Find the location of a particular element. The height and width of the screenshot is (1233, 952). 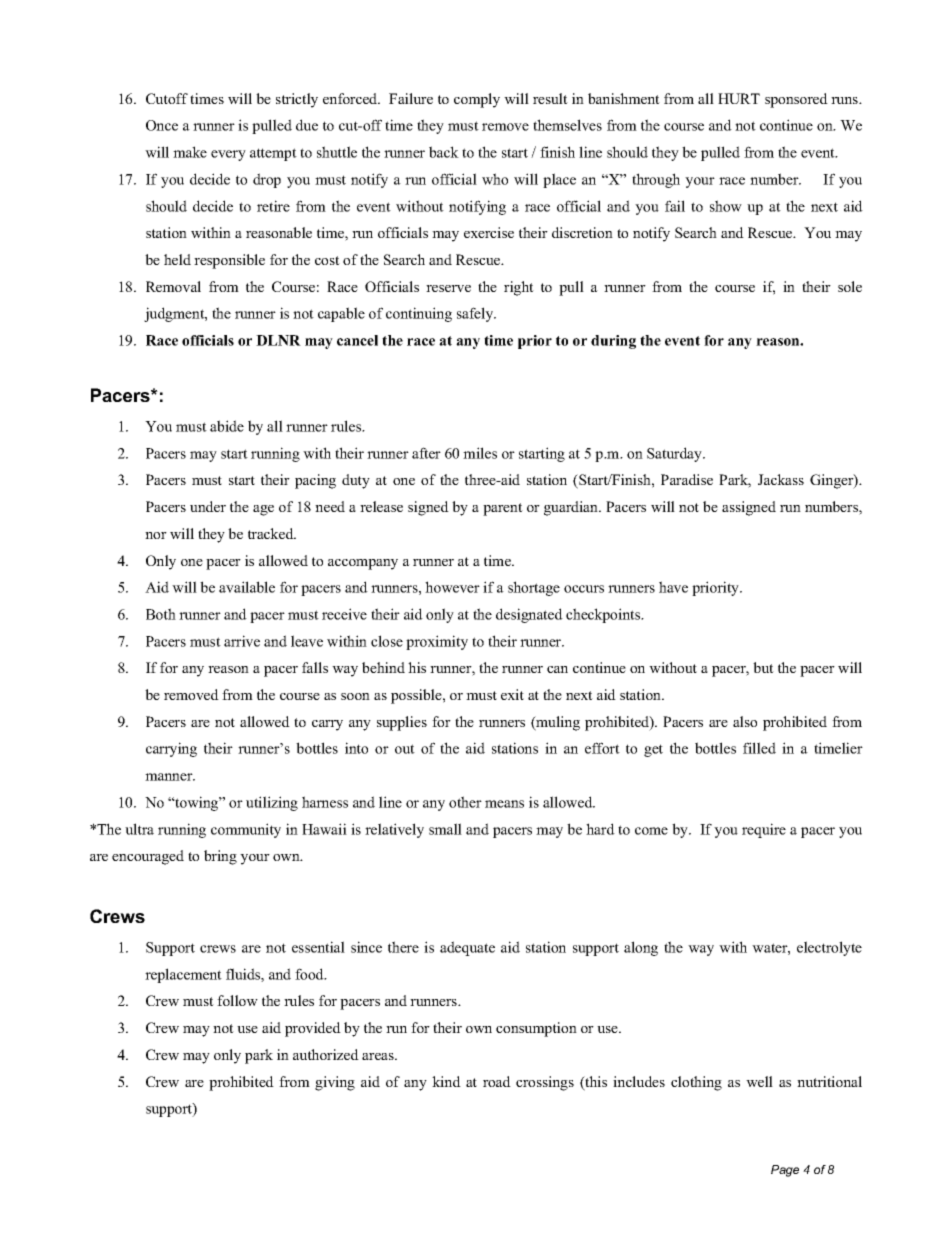

designated is located at coordinates (529, 615).
